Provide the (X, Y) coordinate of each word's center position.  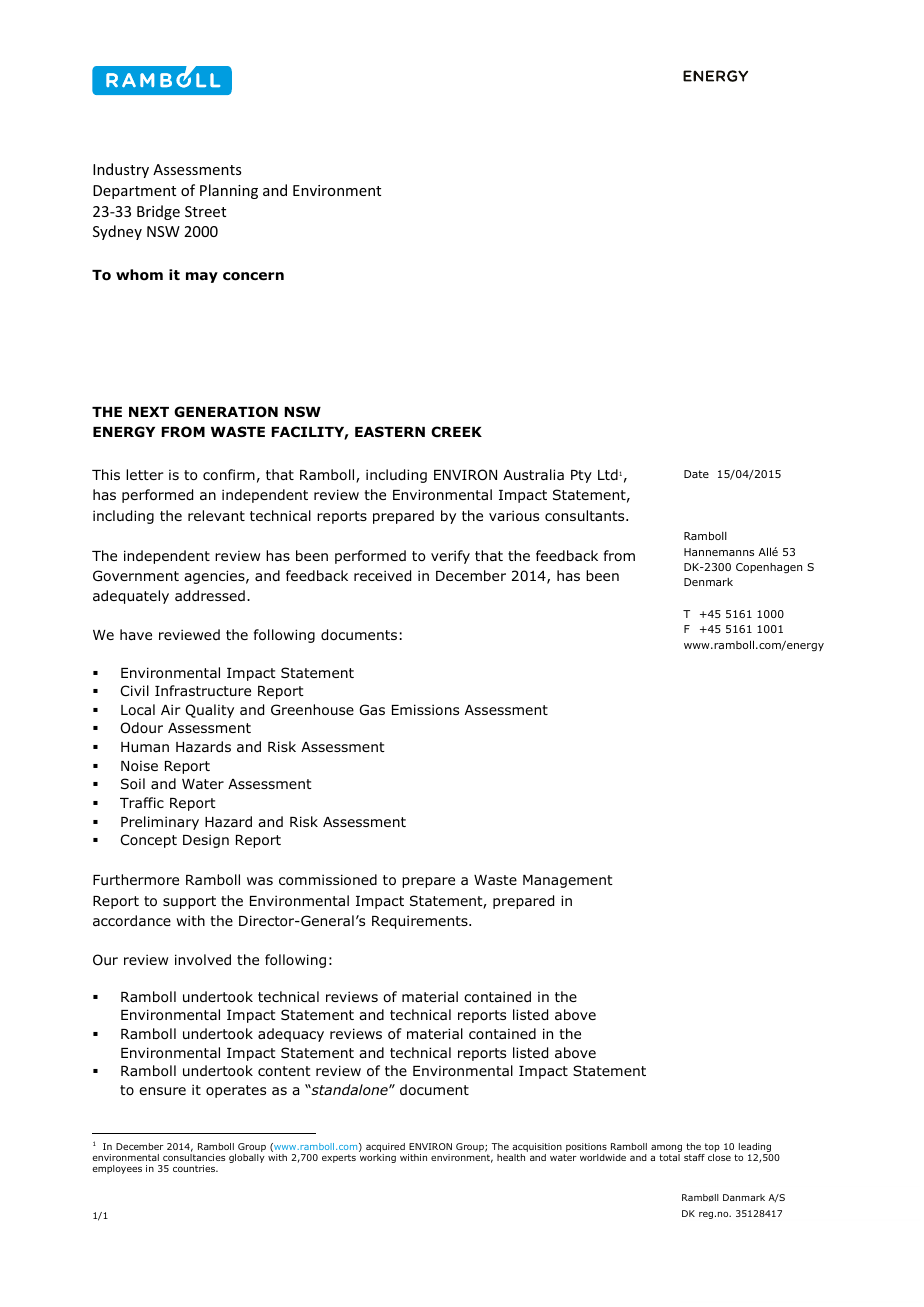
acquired (385, 1147)
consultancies (194, 1157)
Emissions (425, 709)
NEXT (149, 412)
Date (696, 474)
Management (568, 881)
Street (205, 211)
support (189, 902)
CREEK (456, 431)
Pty (581, 476)
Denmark (708, 582)
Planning (229, 191)
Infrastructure (203, 690)
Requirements (421, 922)
